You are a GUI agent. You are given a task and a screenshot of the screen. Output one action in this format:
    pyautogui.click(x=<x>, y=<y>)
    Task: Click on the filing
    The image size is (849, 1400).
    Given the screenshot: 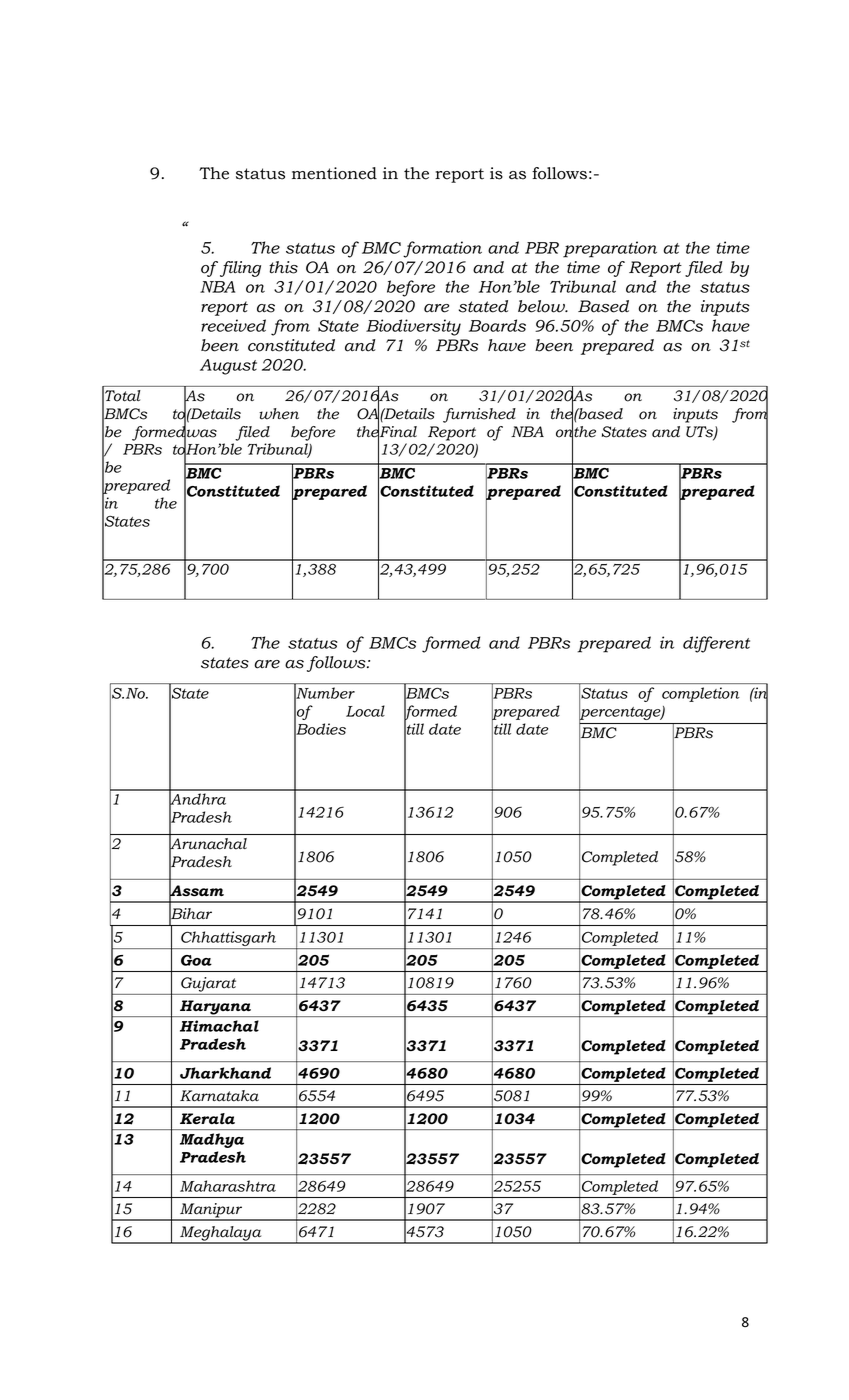 What is the action you would take?
    pyautogui.click(x=240, y=269)
